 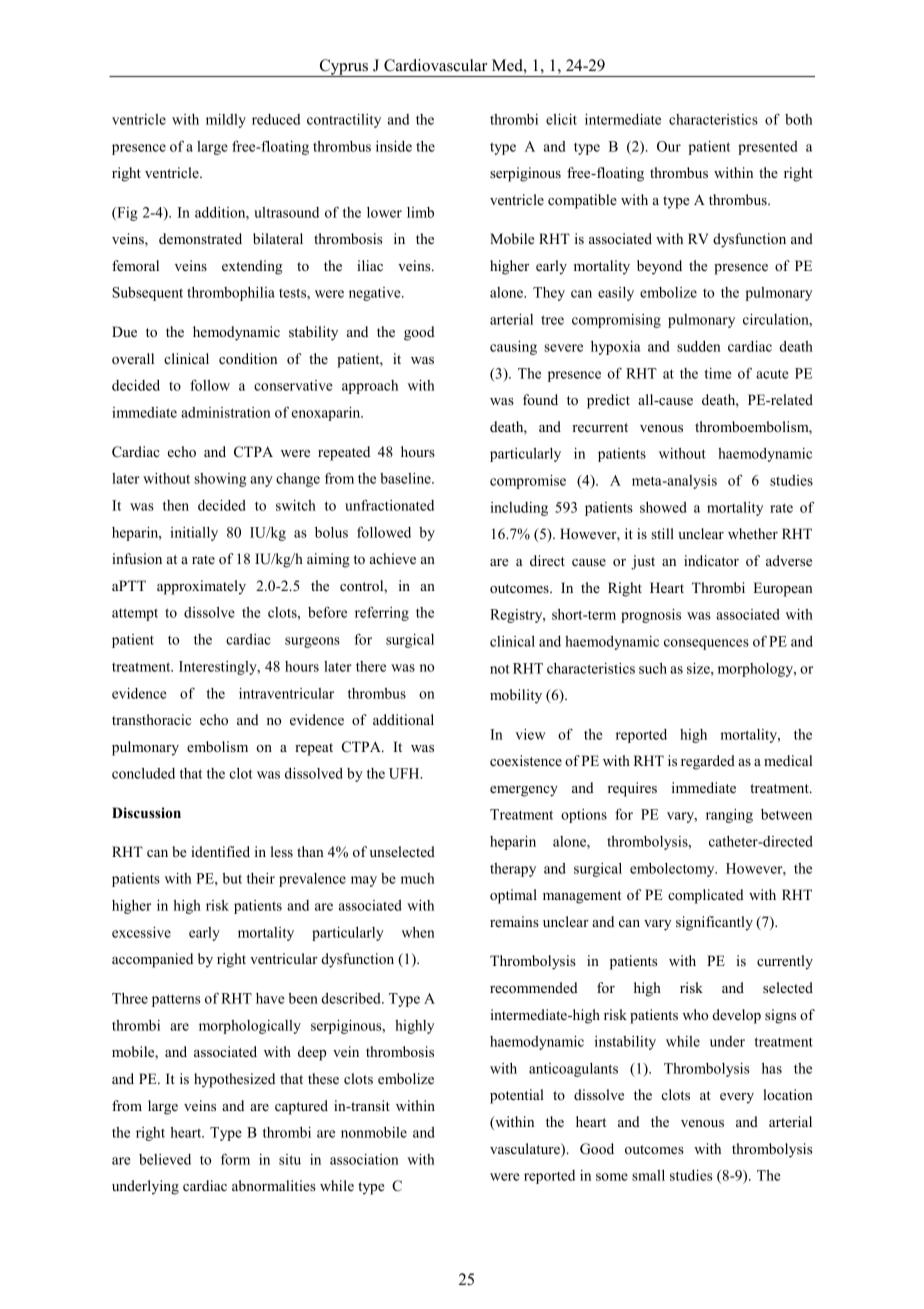 What do you see at coordinates (768, 148) in the document?
I see `presented` at bounding box center [768, 148].
